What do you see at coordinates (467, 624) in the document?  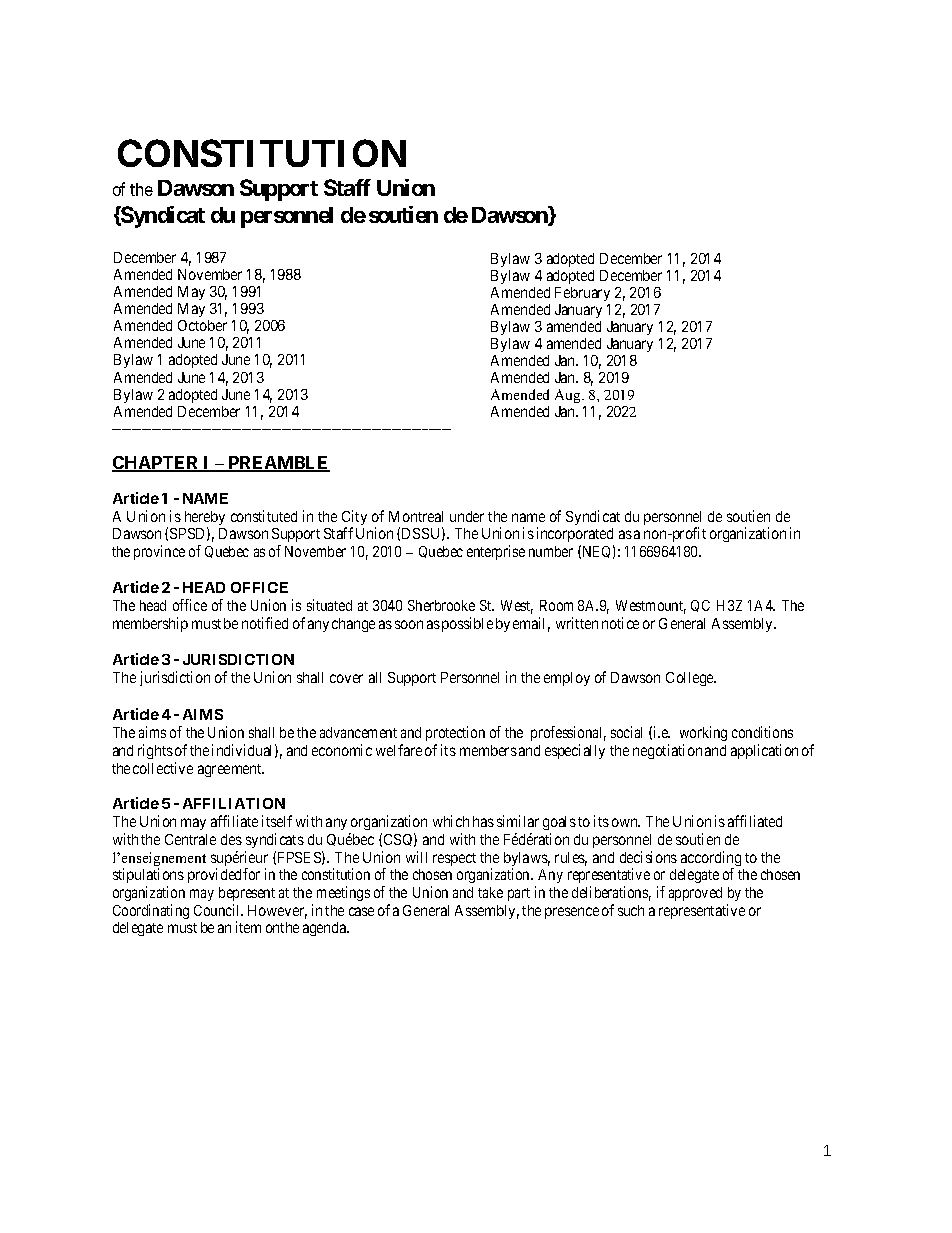 I see `possible` at bounding box center [467, 624].
